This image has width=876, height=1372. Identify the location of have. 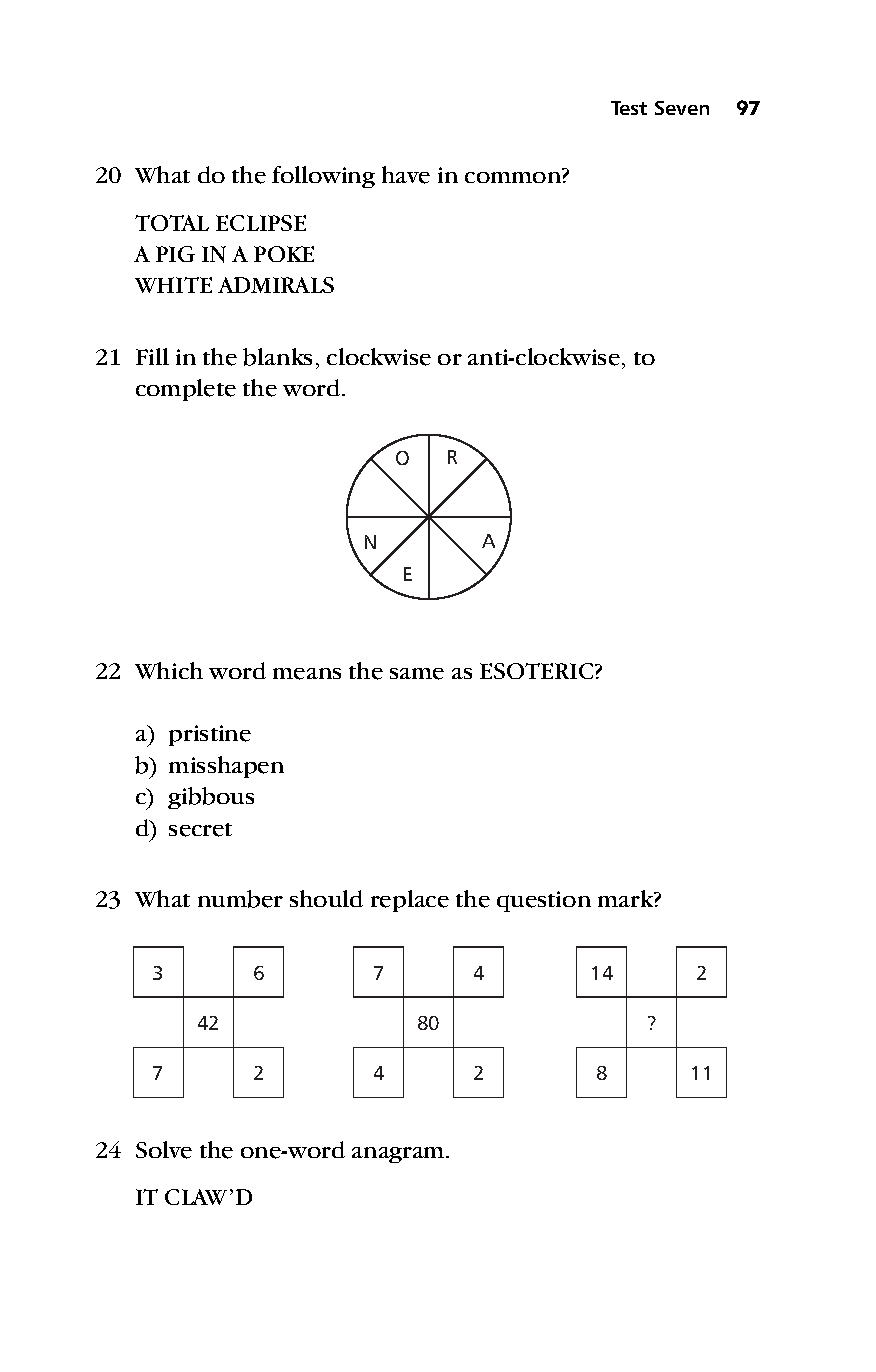
(406, 175).
